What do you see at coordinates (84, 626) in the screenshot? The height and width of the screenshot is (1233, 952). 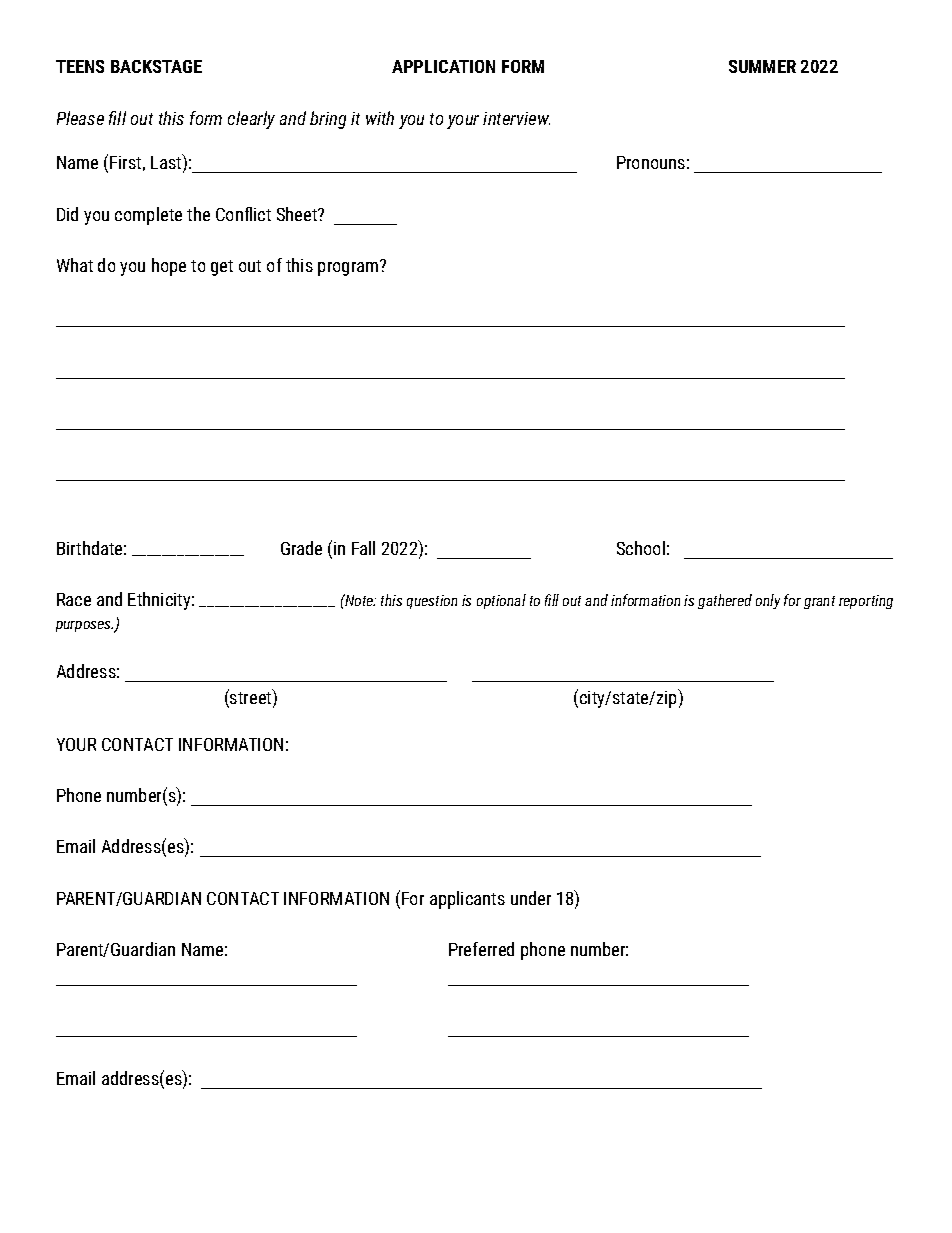 I see `purposes` at bounding box center [84, 626].
